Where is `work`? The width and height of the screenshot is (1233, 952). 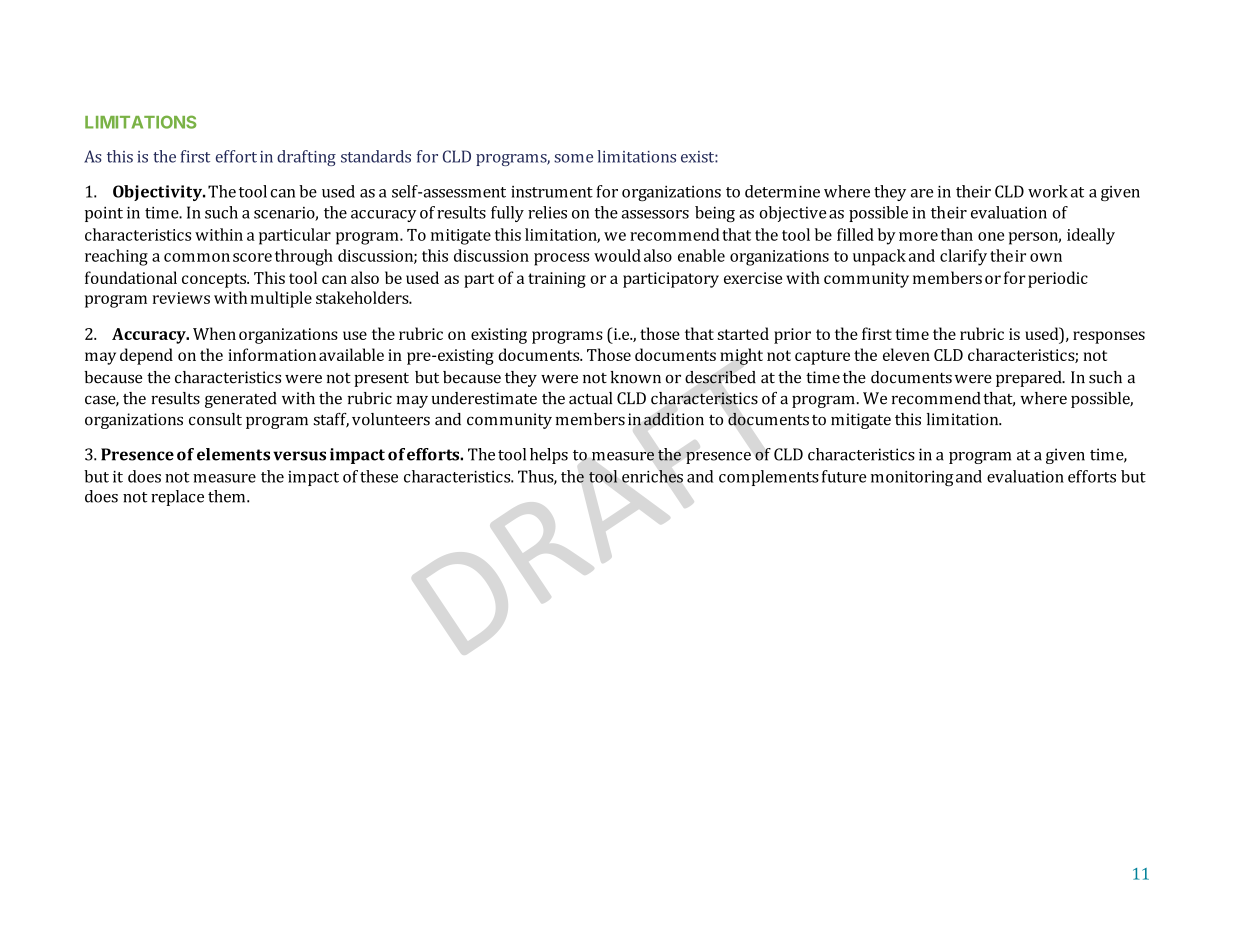
work is located at coordinates (1048, 191).
